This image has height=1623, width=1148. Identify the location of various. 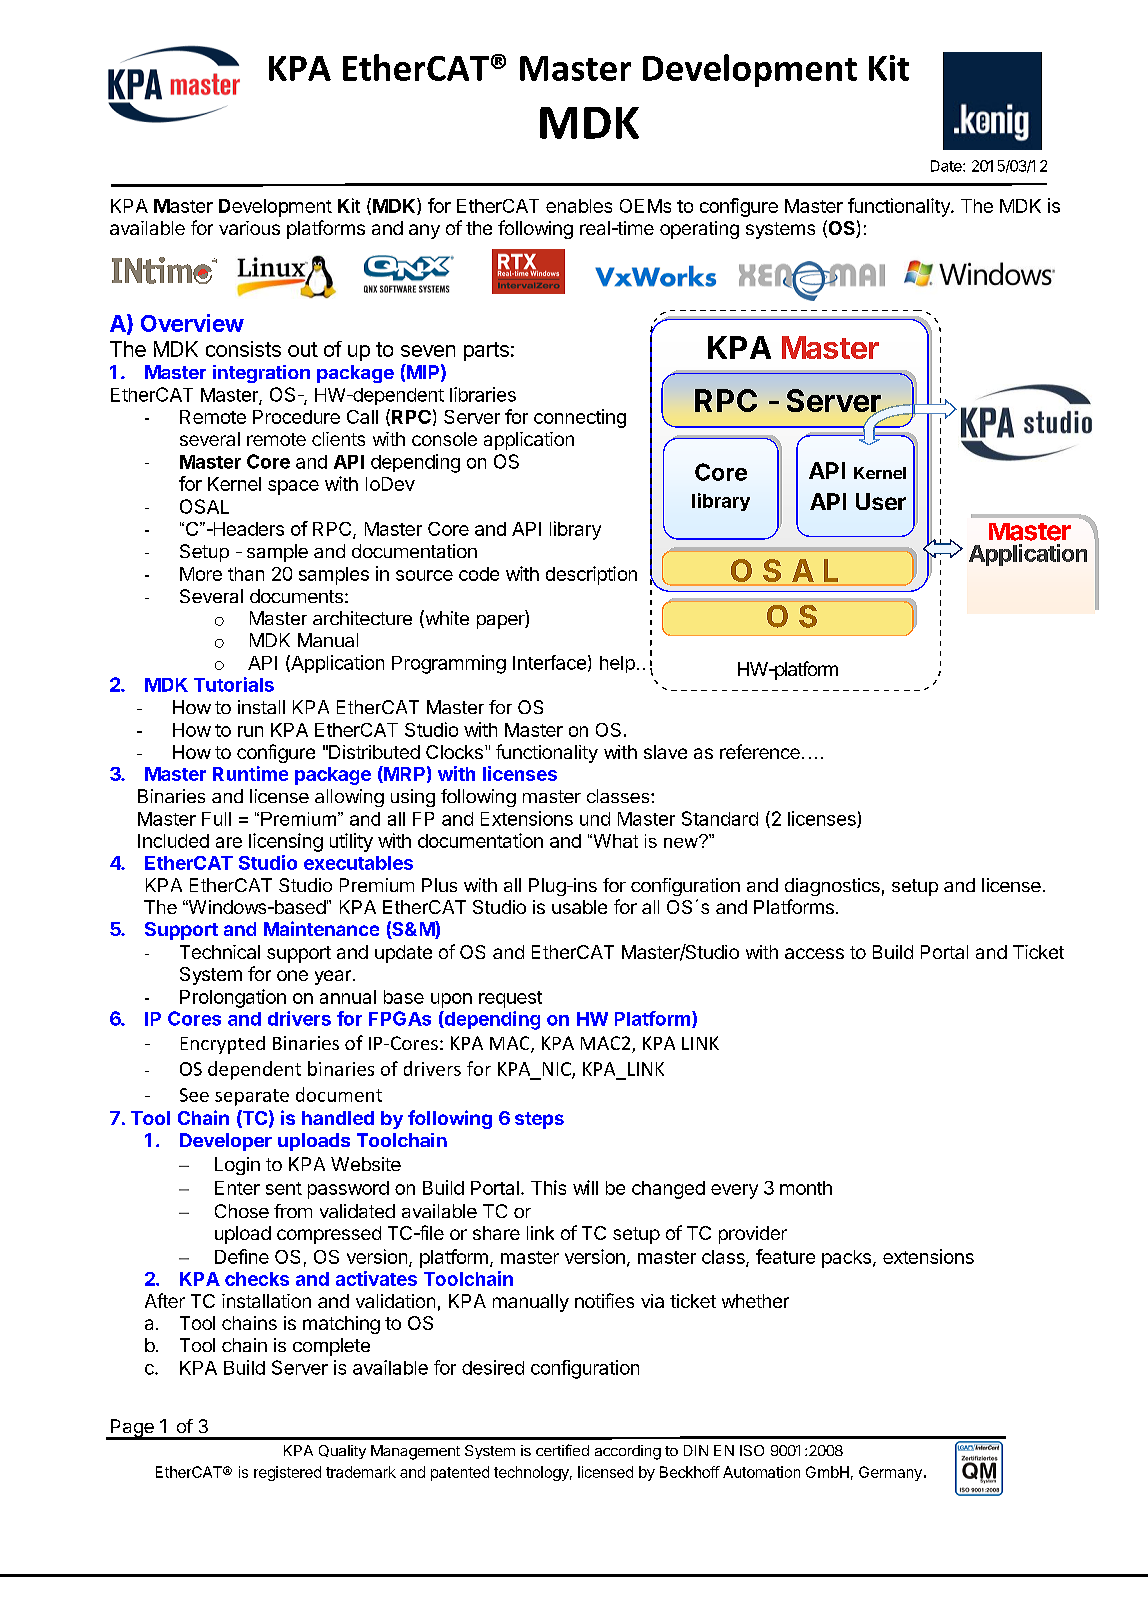
(249, 228).
